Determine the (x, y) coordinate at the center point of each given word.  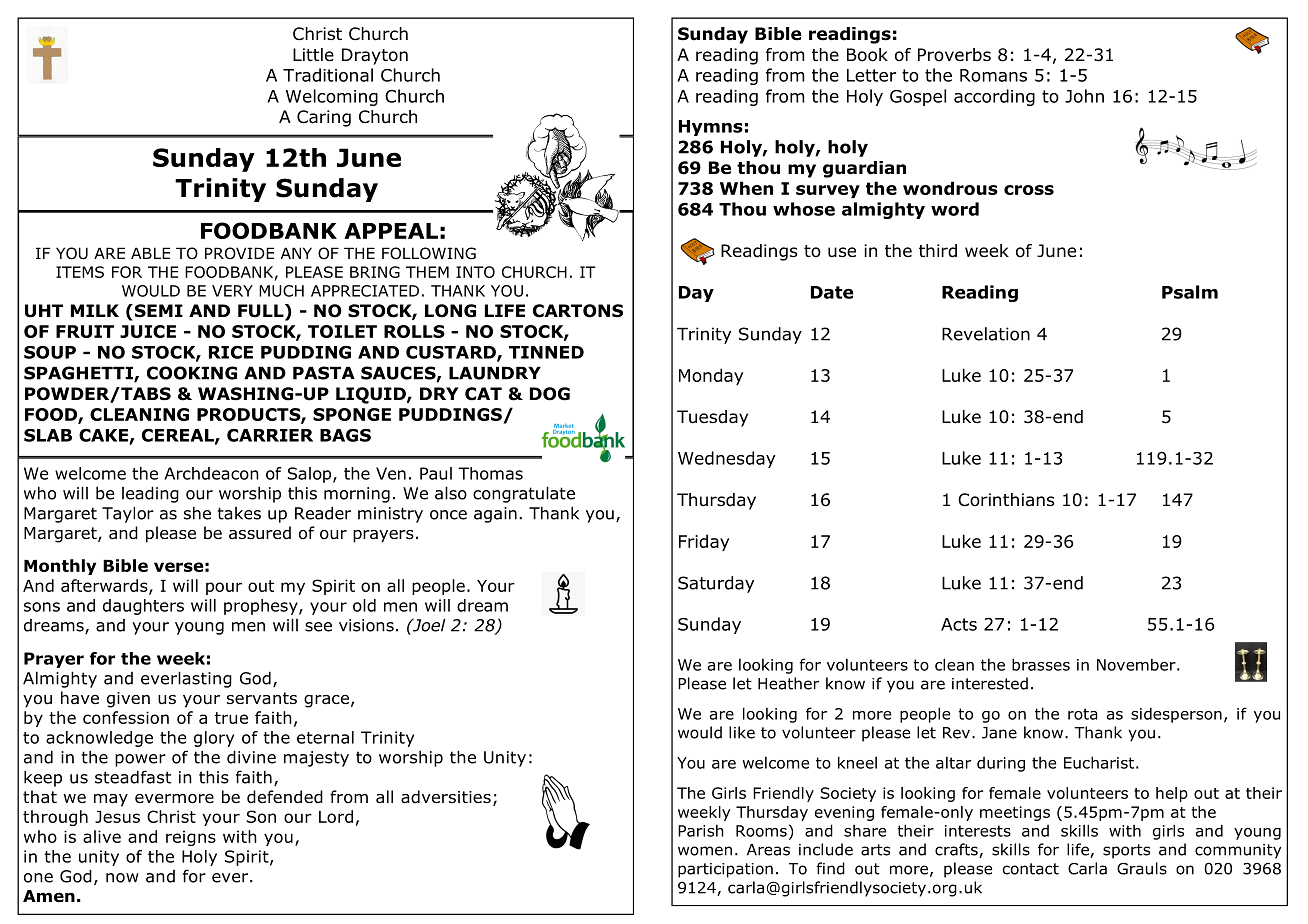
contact (1031, 869)
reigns (191, 838)
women (705, 851)
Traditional (328, 75)
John (1084, 96)
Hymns (711, 128)
